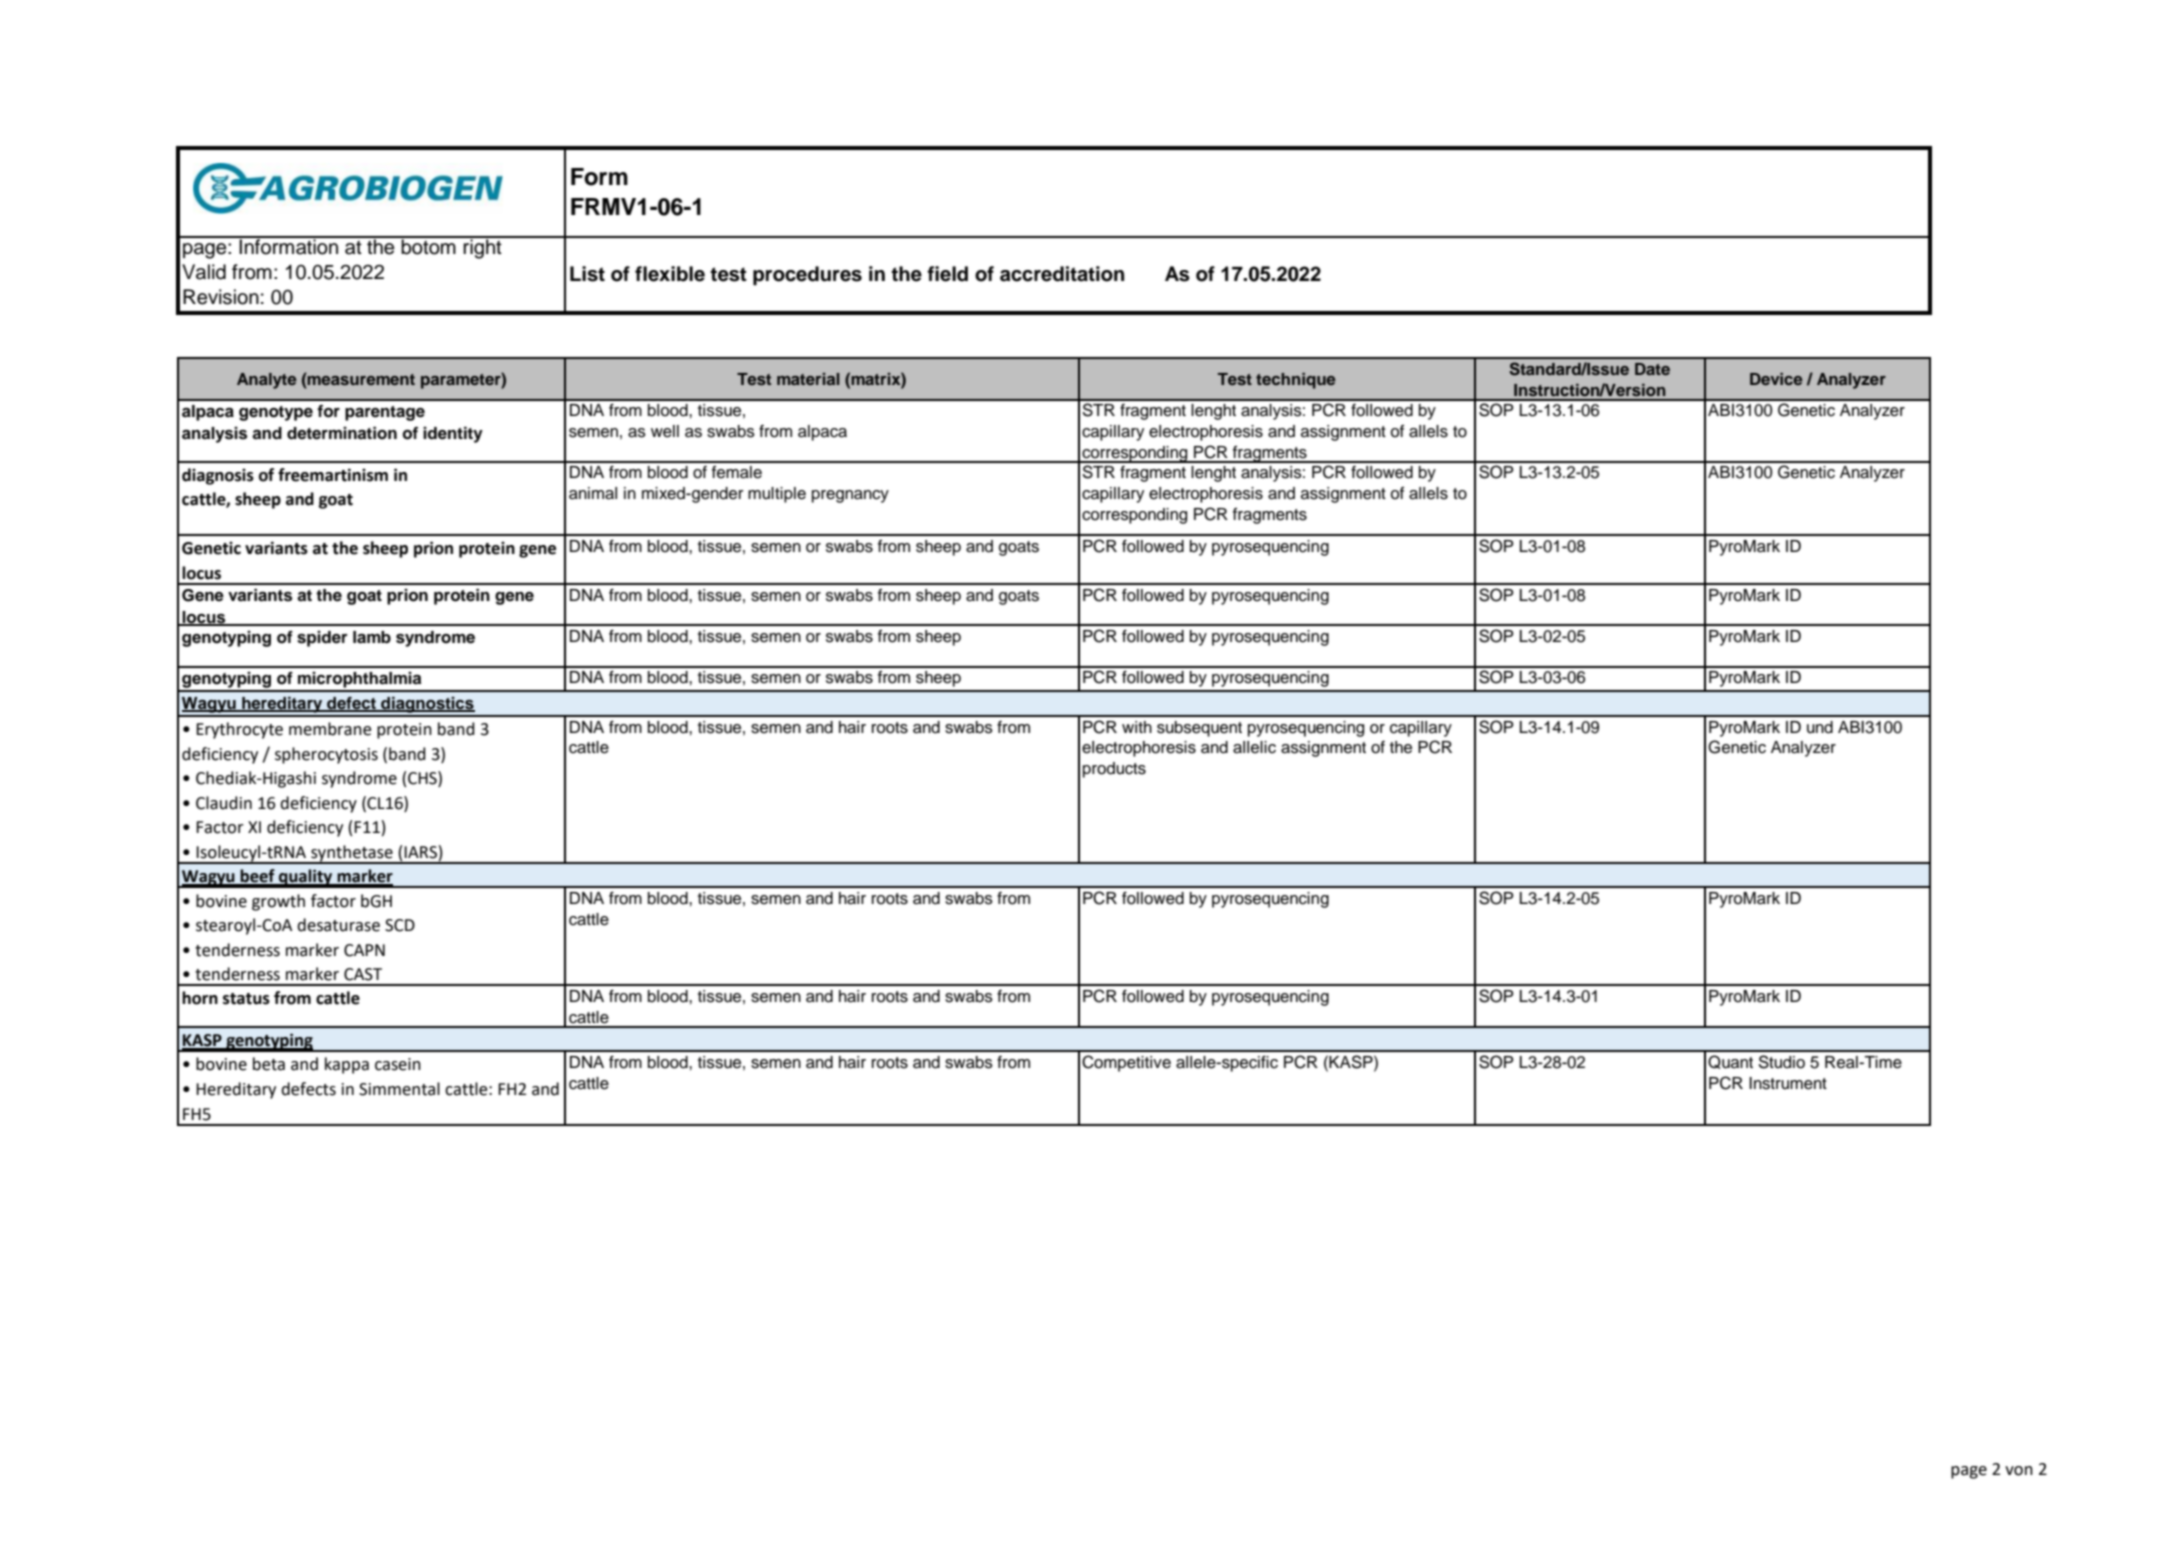 The height and width of the page is (1543, 2182). What do you see at coordinates (1114, 770) in the page?
I see `products` at bounding box center [1114, 770].
